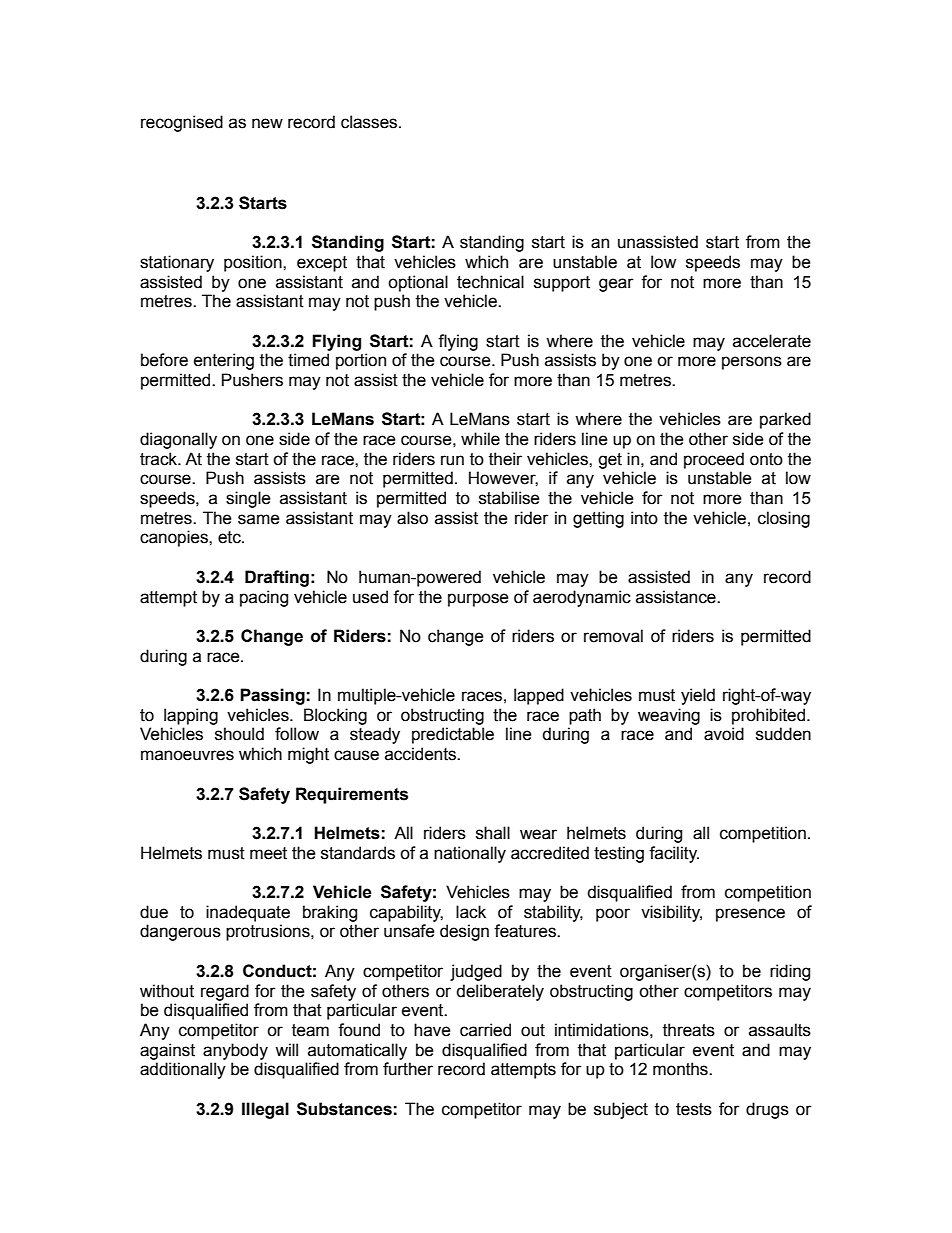  Describe the element at coordinates (267, 123) in the screenshot. I see `new` at that location.
